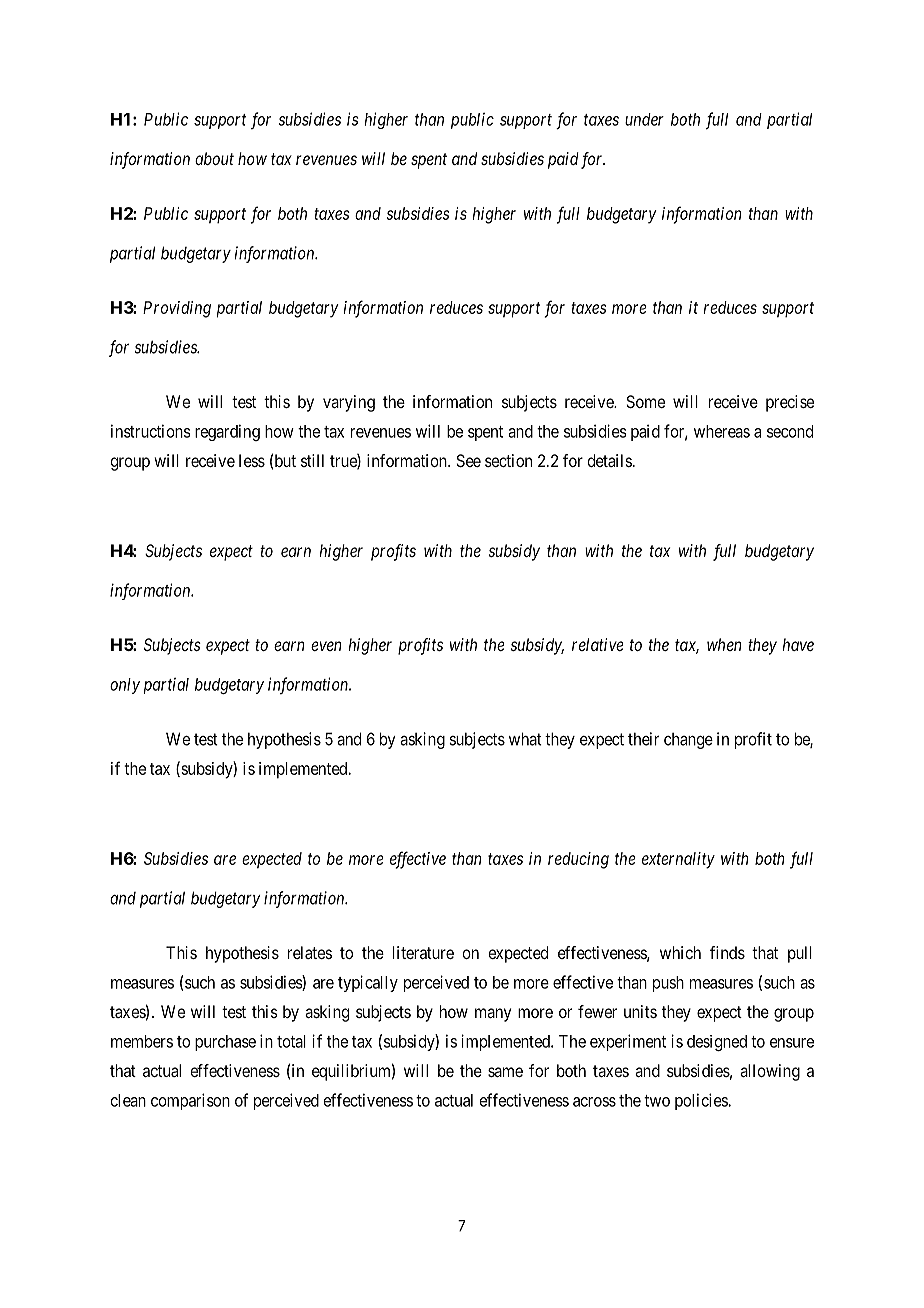 The image size is (924, 1308). I want to click on reducing, so click(578, 860).
